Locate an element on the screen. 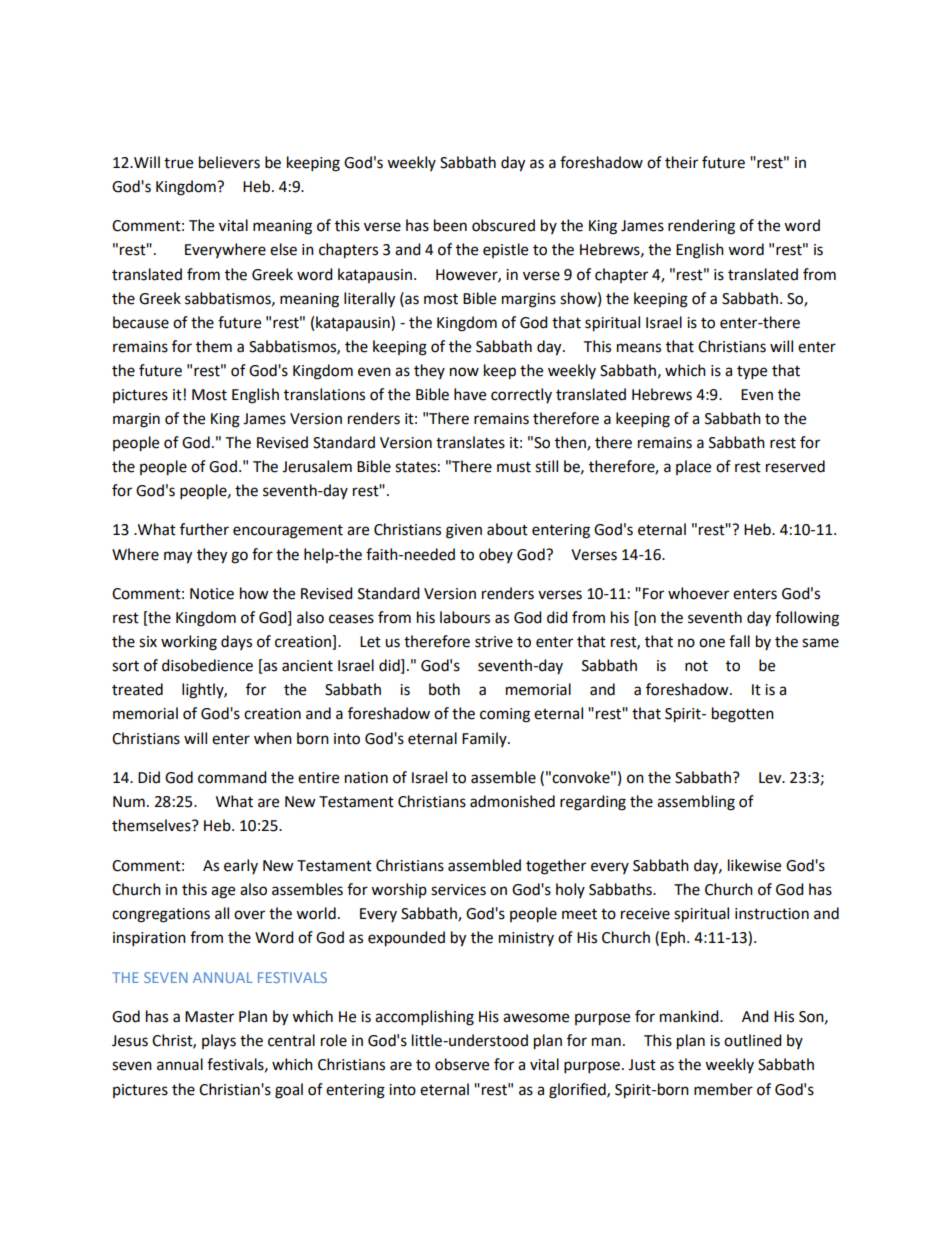 The width and height of the screenshot is (952, 1233). disobedience is located at coordinates (207, 665).
